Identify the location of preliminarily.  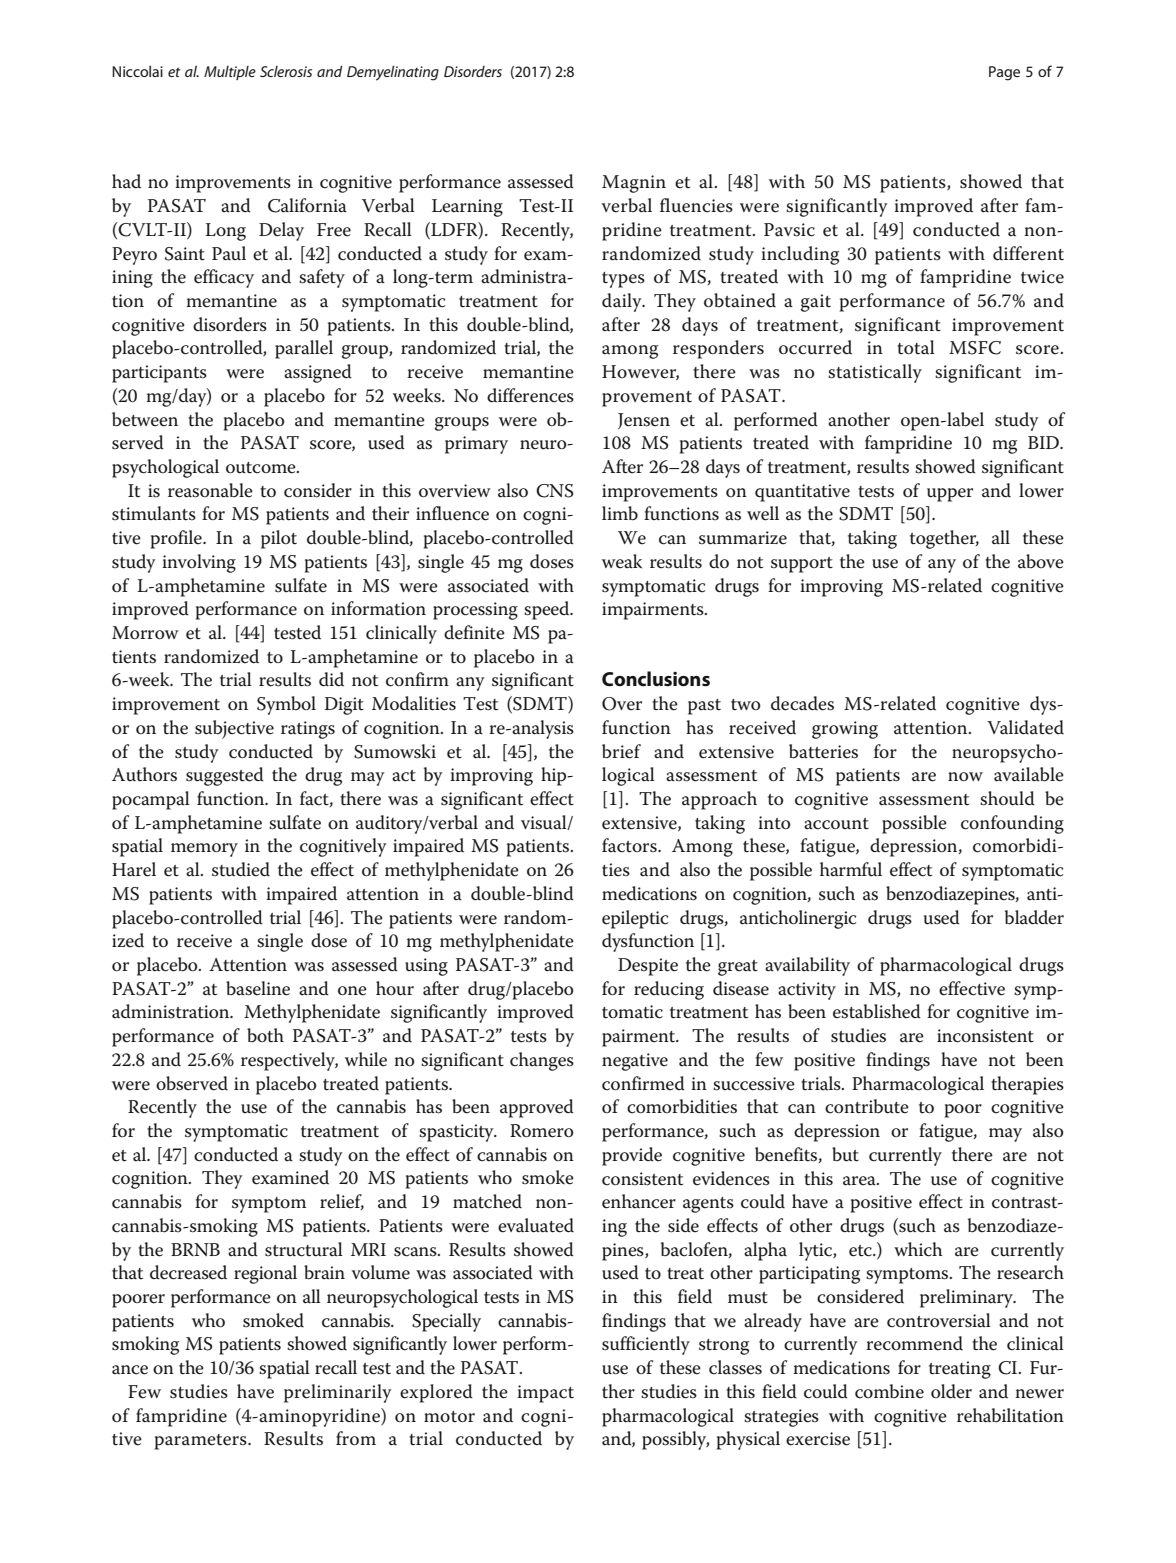
(338, 1393).
